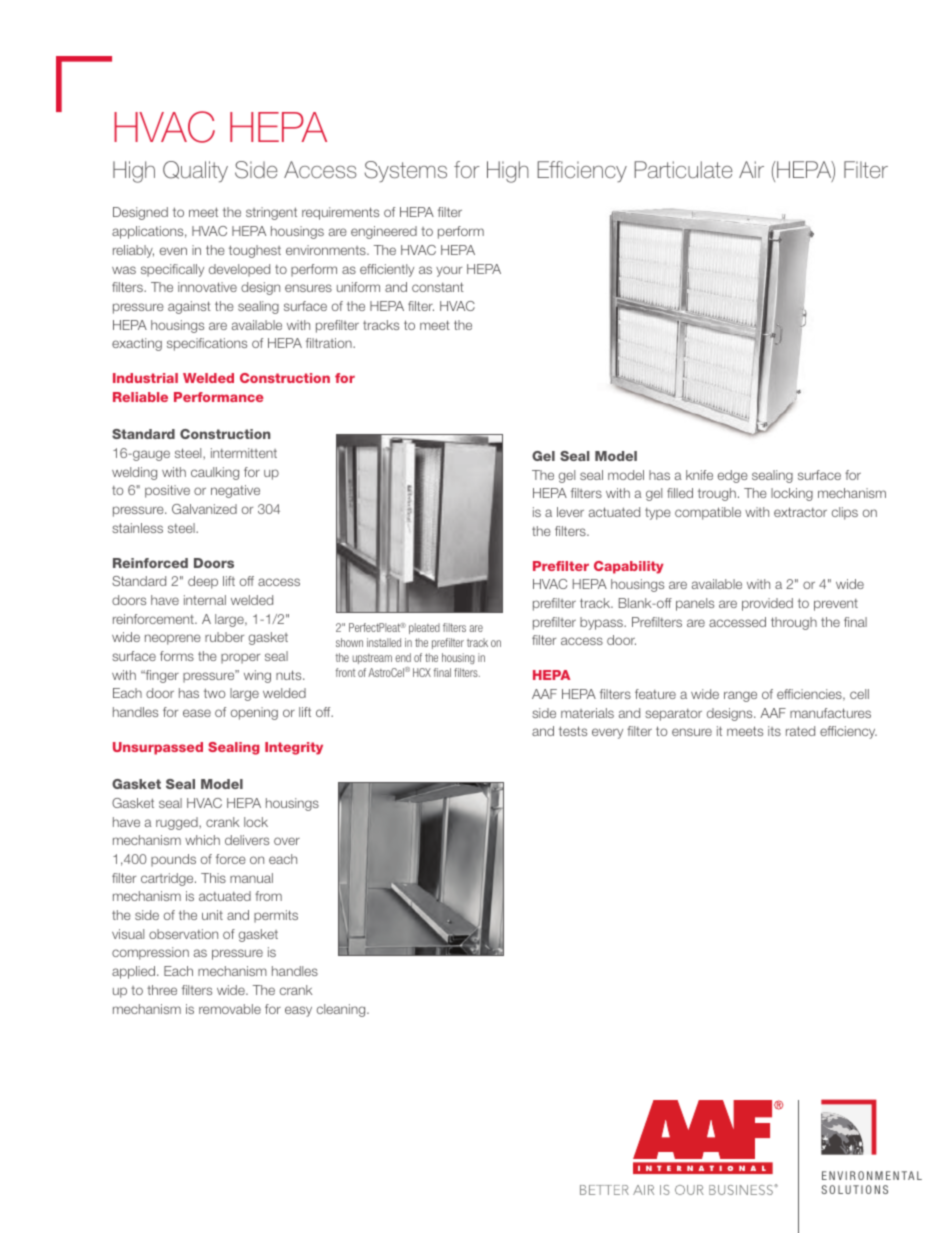 This image has height=1233, width=952. I want to click on edge, so click(733, 476).
